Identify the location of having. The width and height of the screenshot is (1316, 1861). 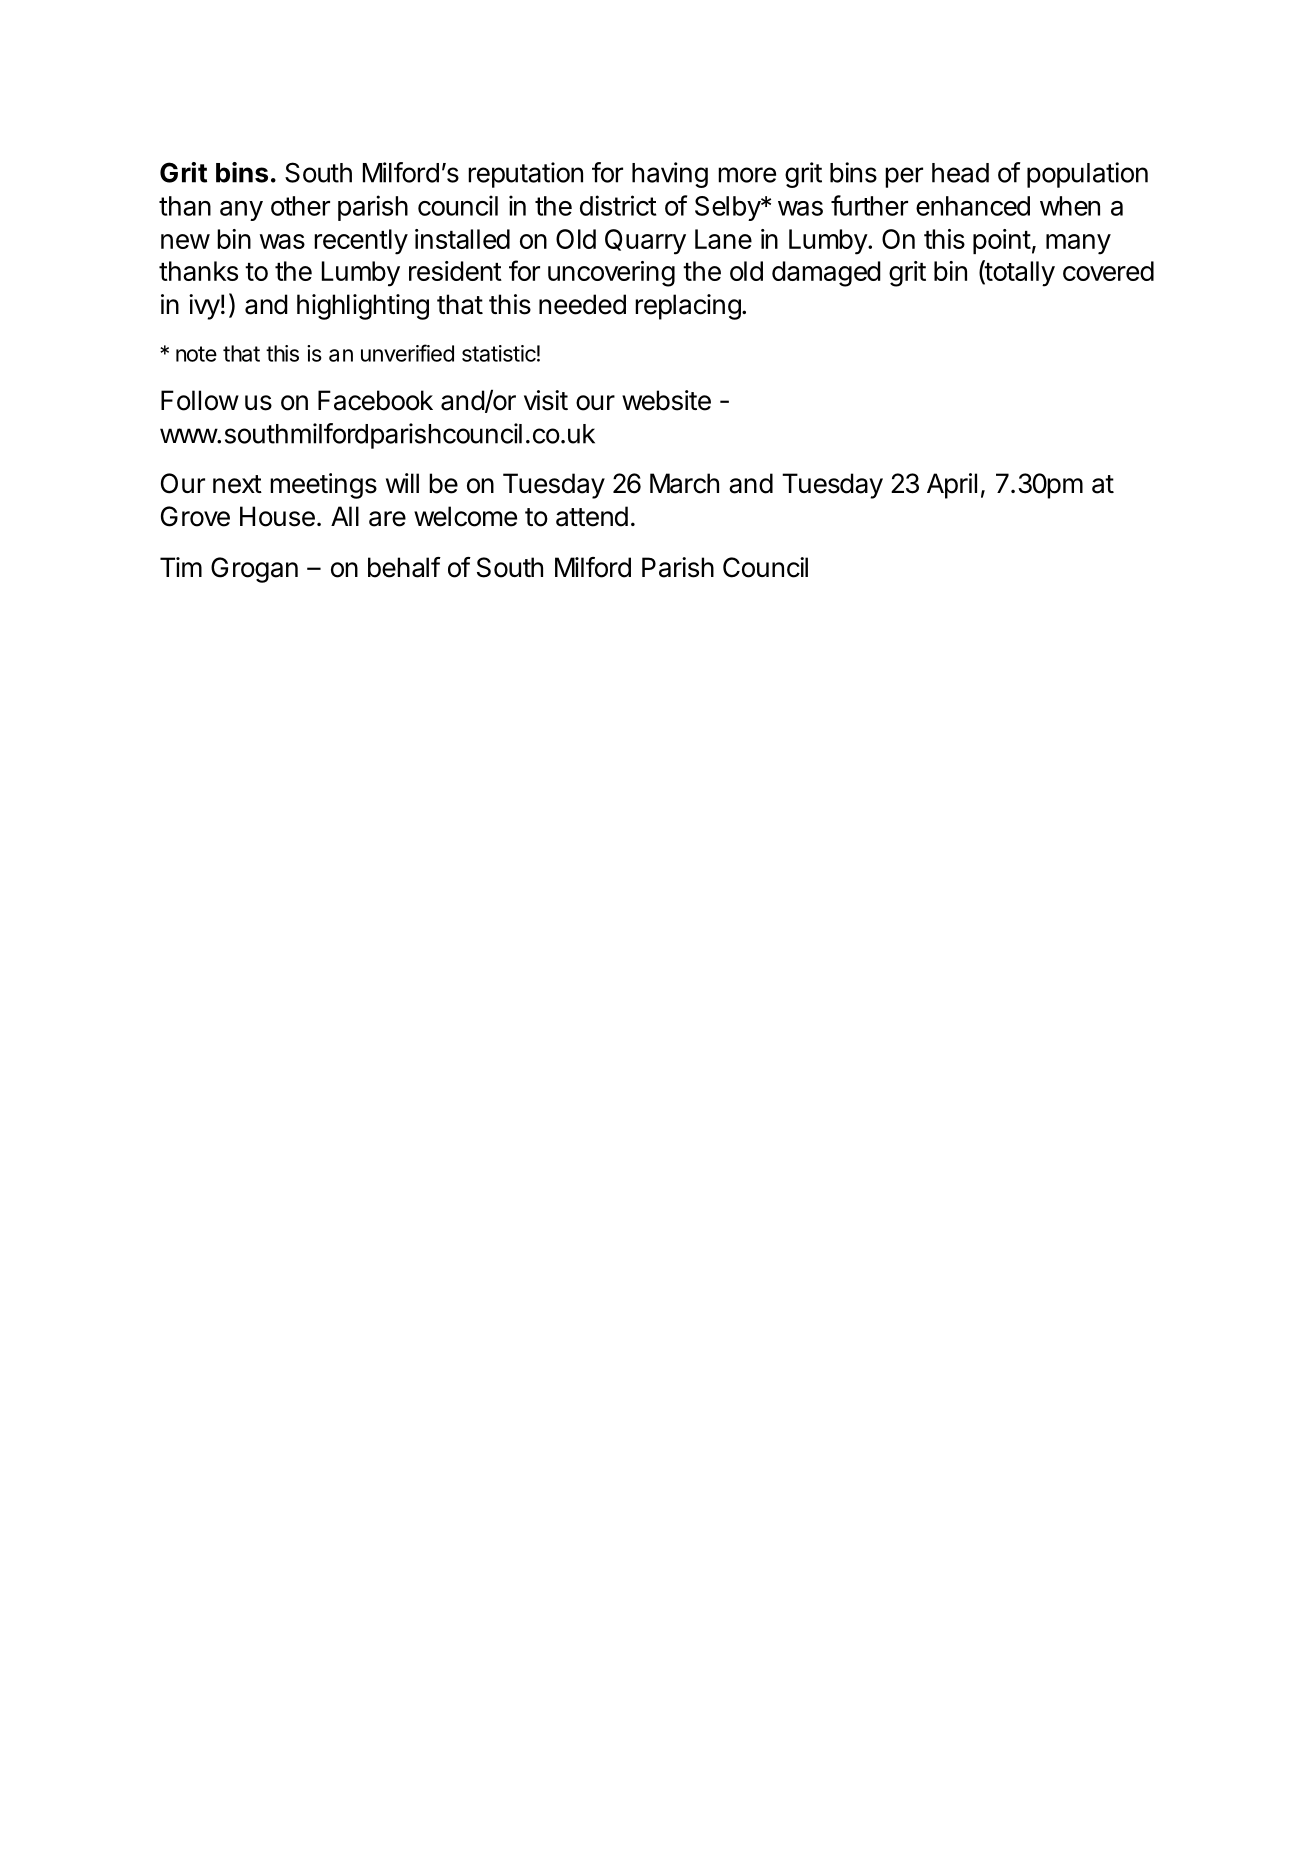
(670, 175).
